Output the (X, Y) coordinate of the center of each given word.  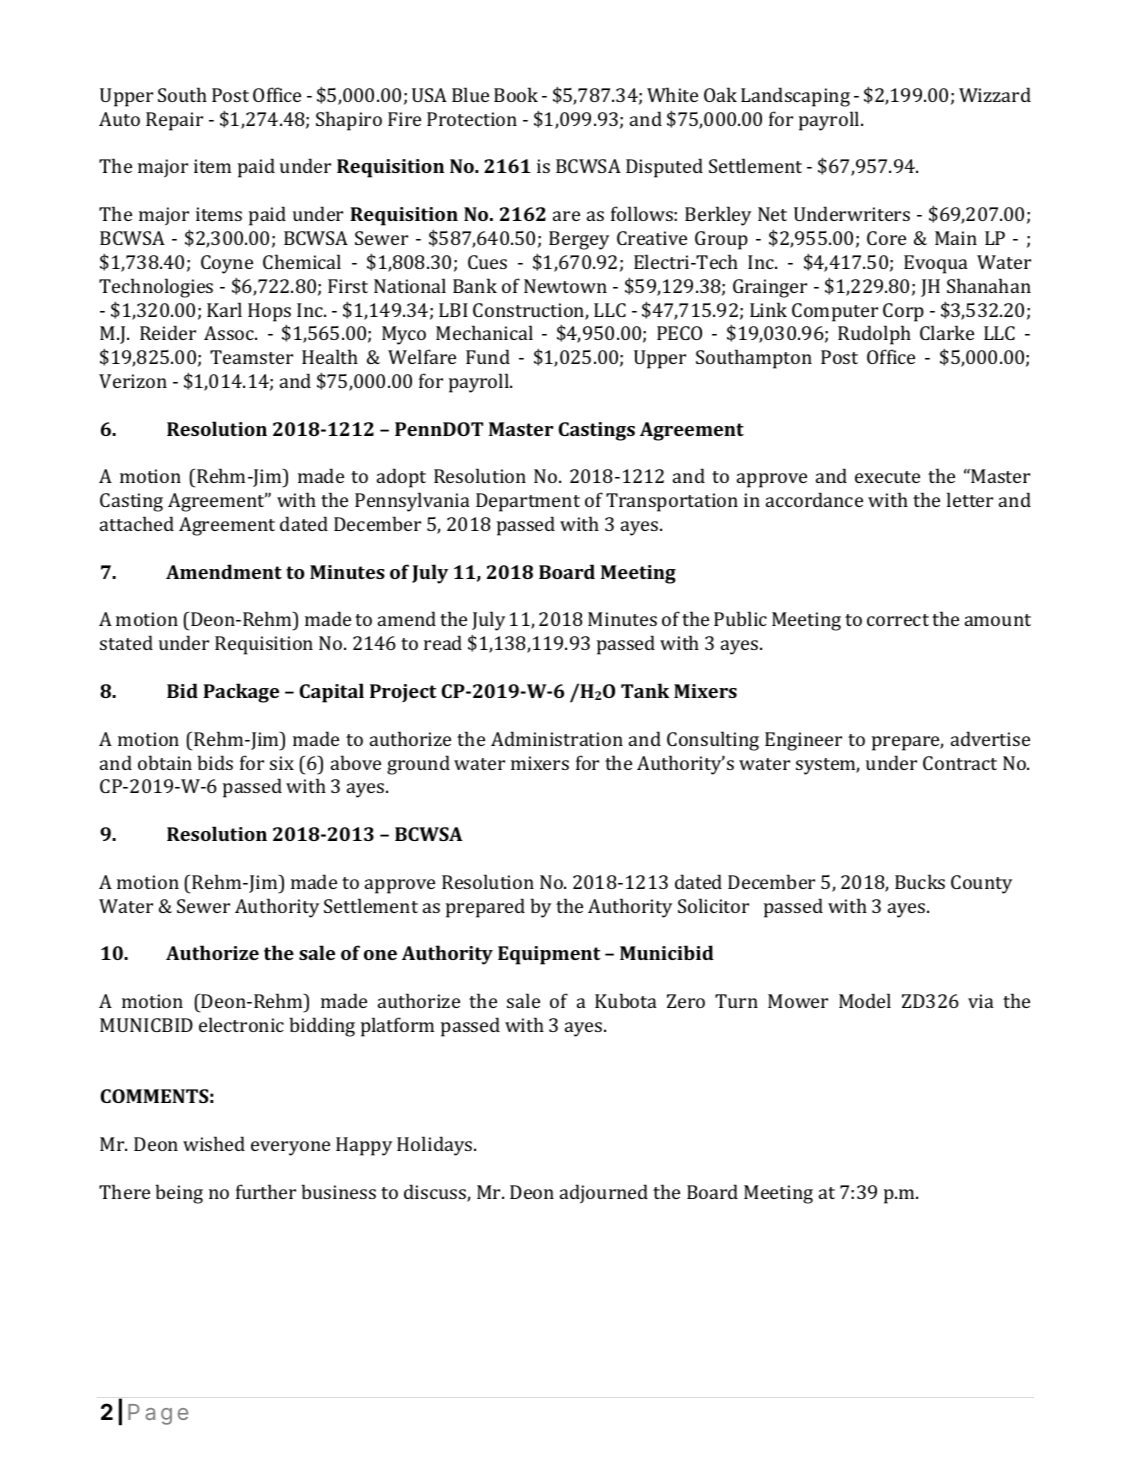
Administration (557, 738)
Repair (174, 121)
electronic (241, 1024)
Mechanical (484, 332)
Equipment (549, 955)
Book (516, 94)
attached (137, 523)
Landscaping (795, 97)
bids (215, 762)
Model (865, 1000)
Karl (224, 309)
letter (970, 499)
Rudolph (874, 335)
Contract (960, 763)
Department (528, 502)
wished (214, 1143)
